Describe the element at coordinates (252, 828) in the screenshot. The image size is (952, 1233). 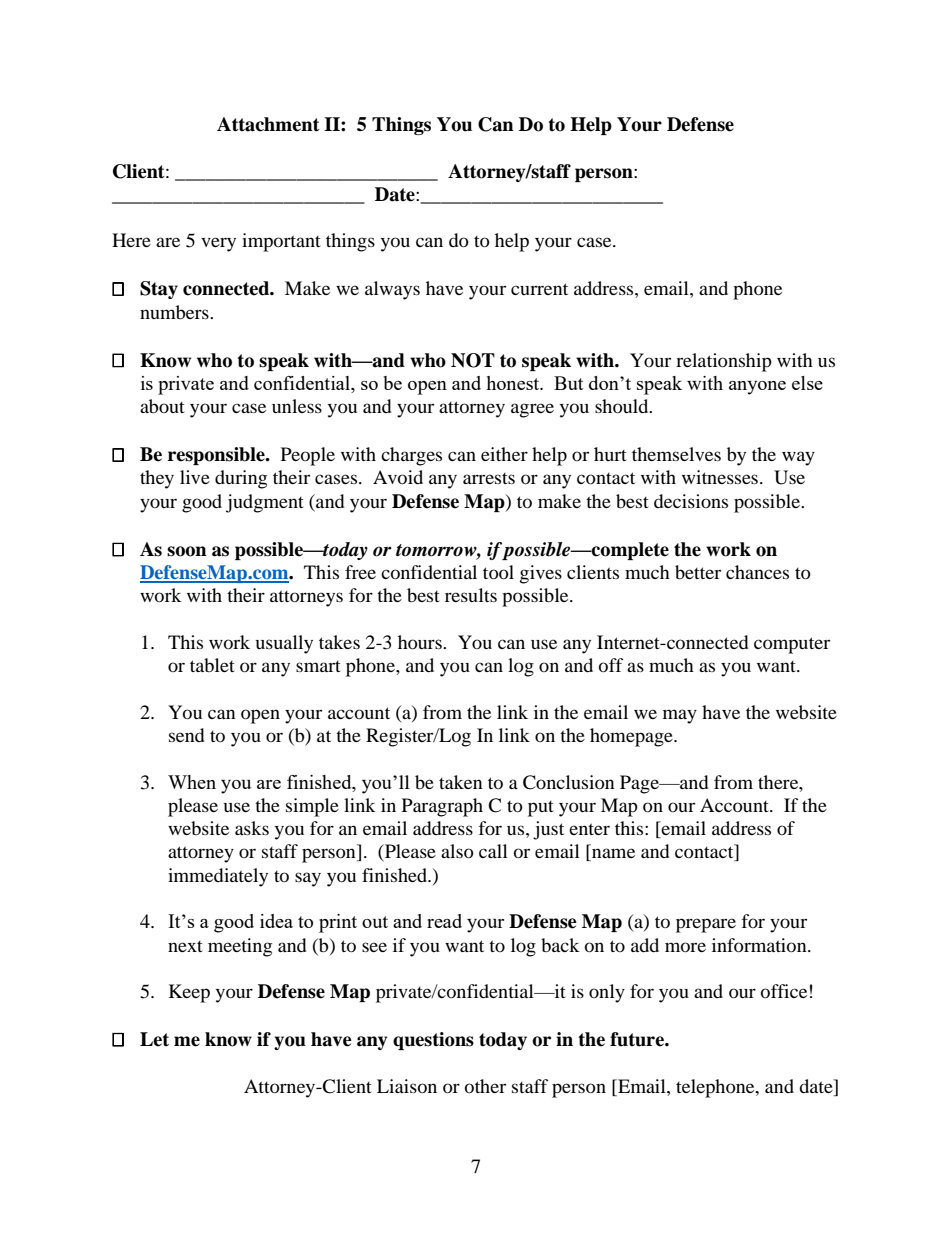
I see `asks` at that location.
